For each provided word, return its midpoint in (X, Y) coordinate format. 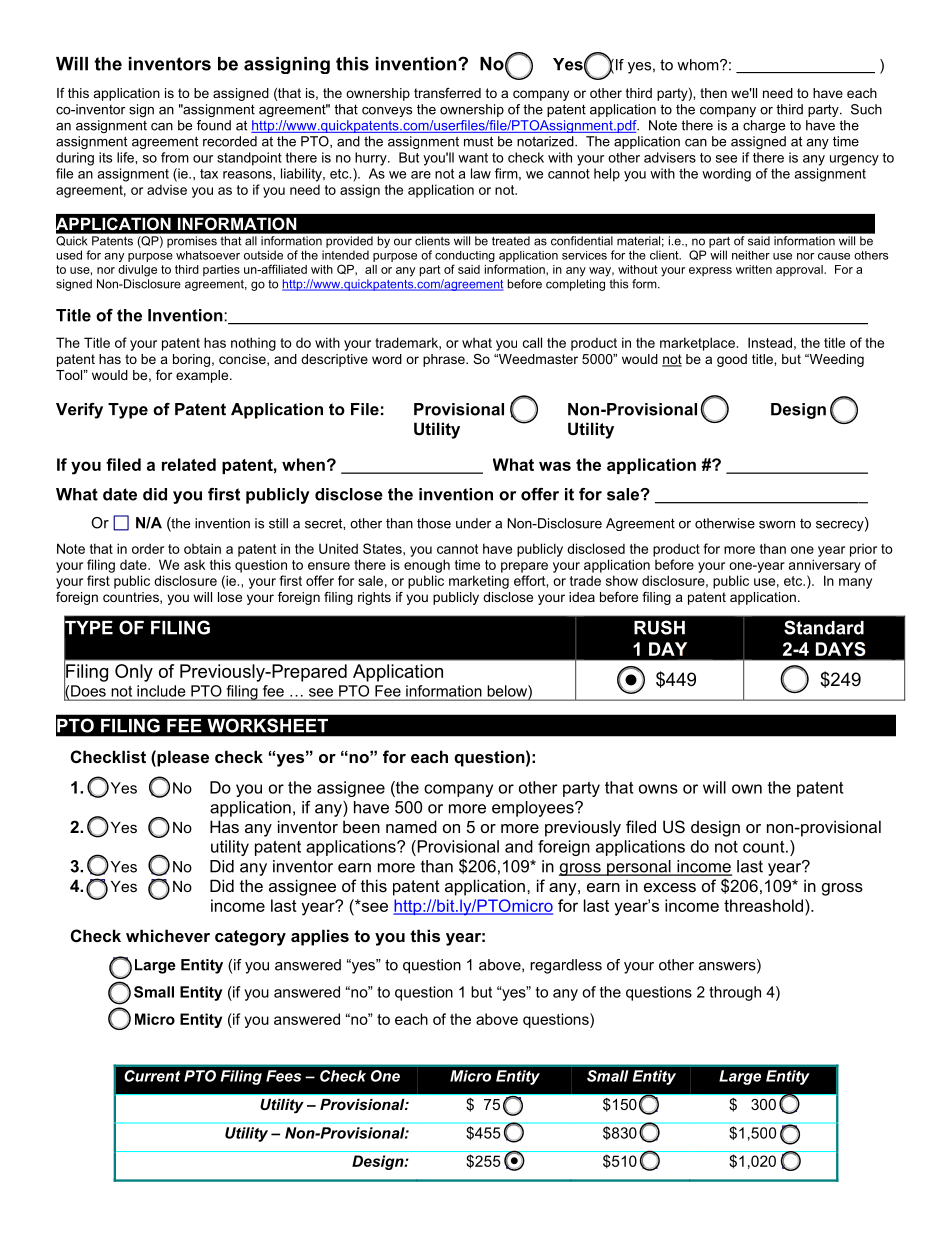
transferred (447, 93)
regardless (566, 966)
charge (764, 126)
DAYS (841, 649)
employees (534, 809)
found (214, 125)
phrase (445, 360)
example (203, 376)
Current (152, 1076)
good (732, 360)
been (361, 826)
